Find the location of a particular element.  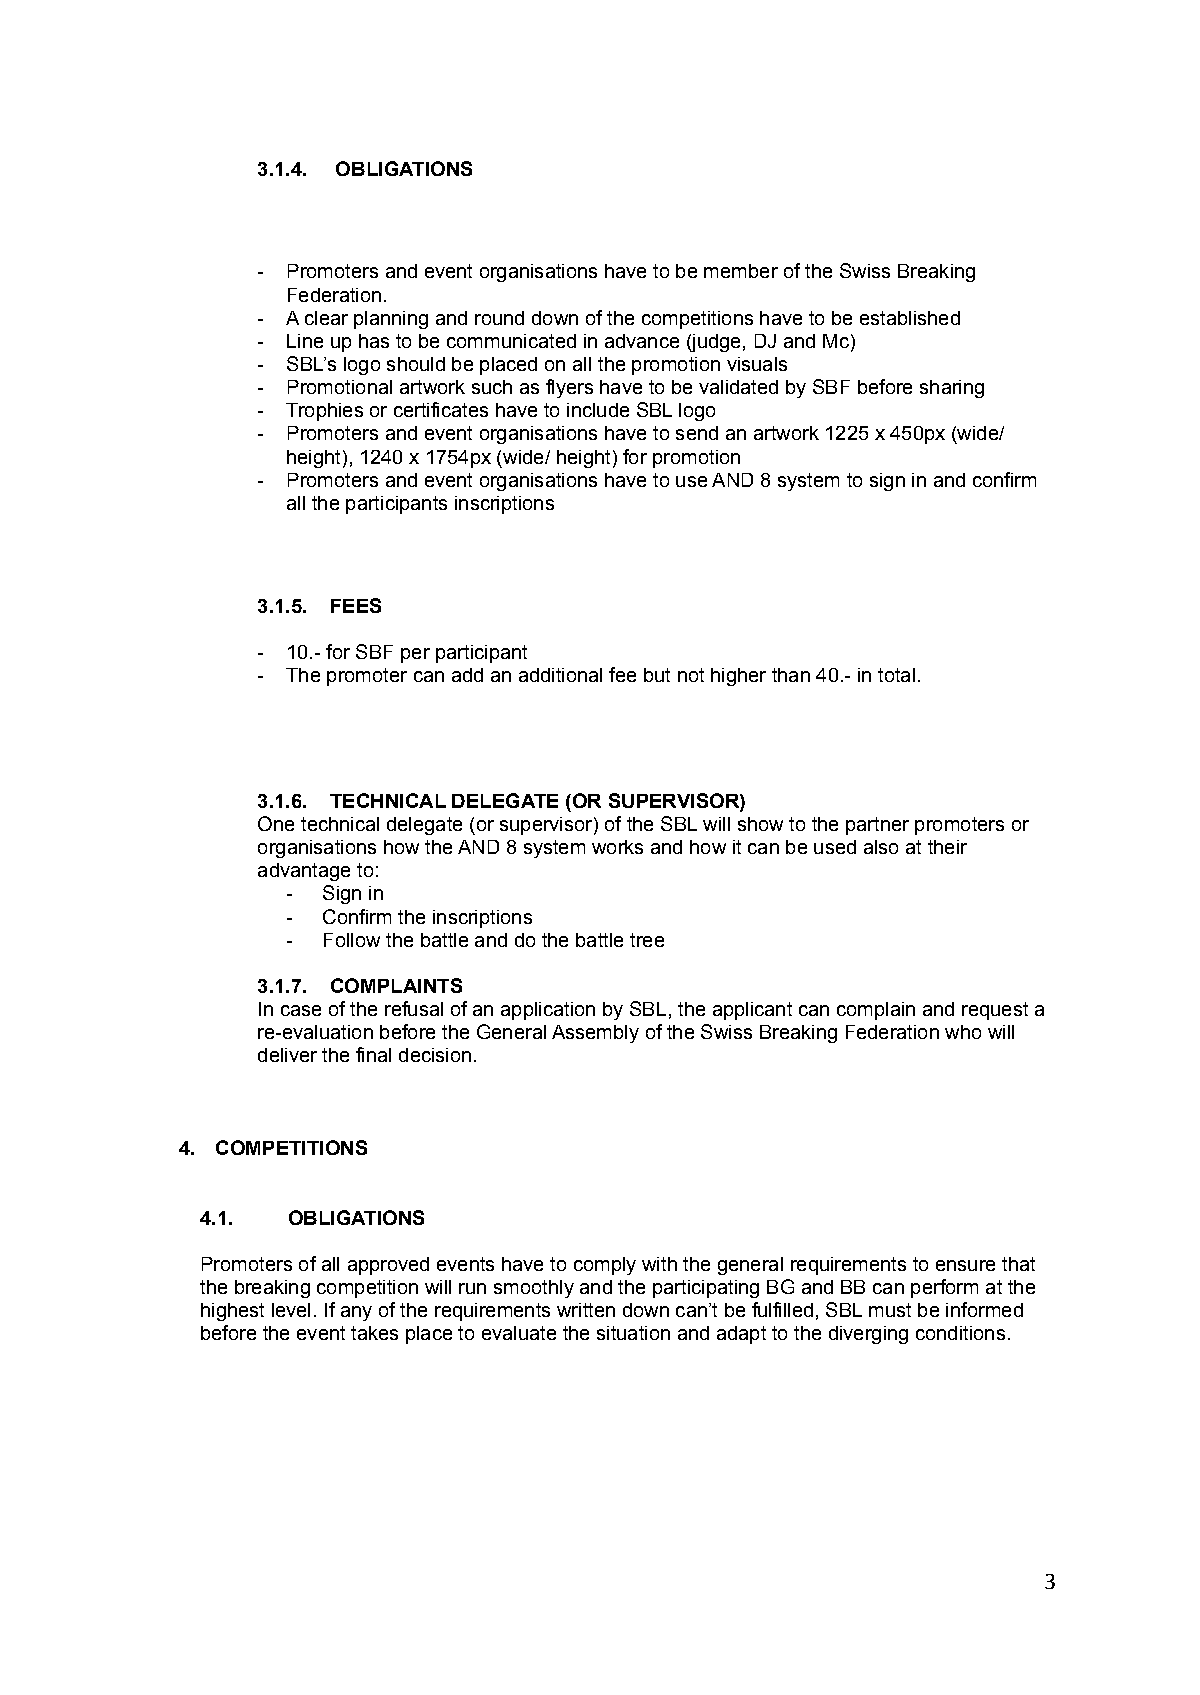

written is located at coordinates (586, 1310).
